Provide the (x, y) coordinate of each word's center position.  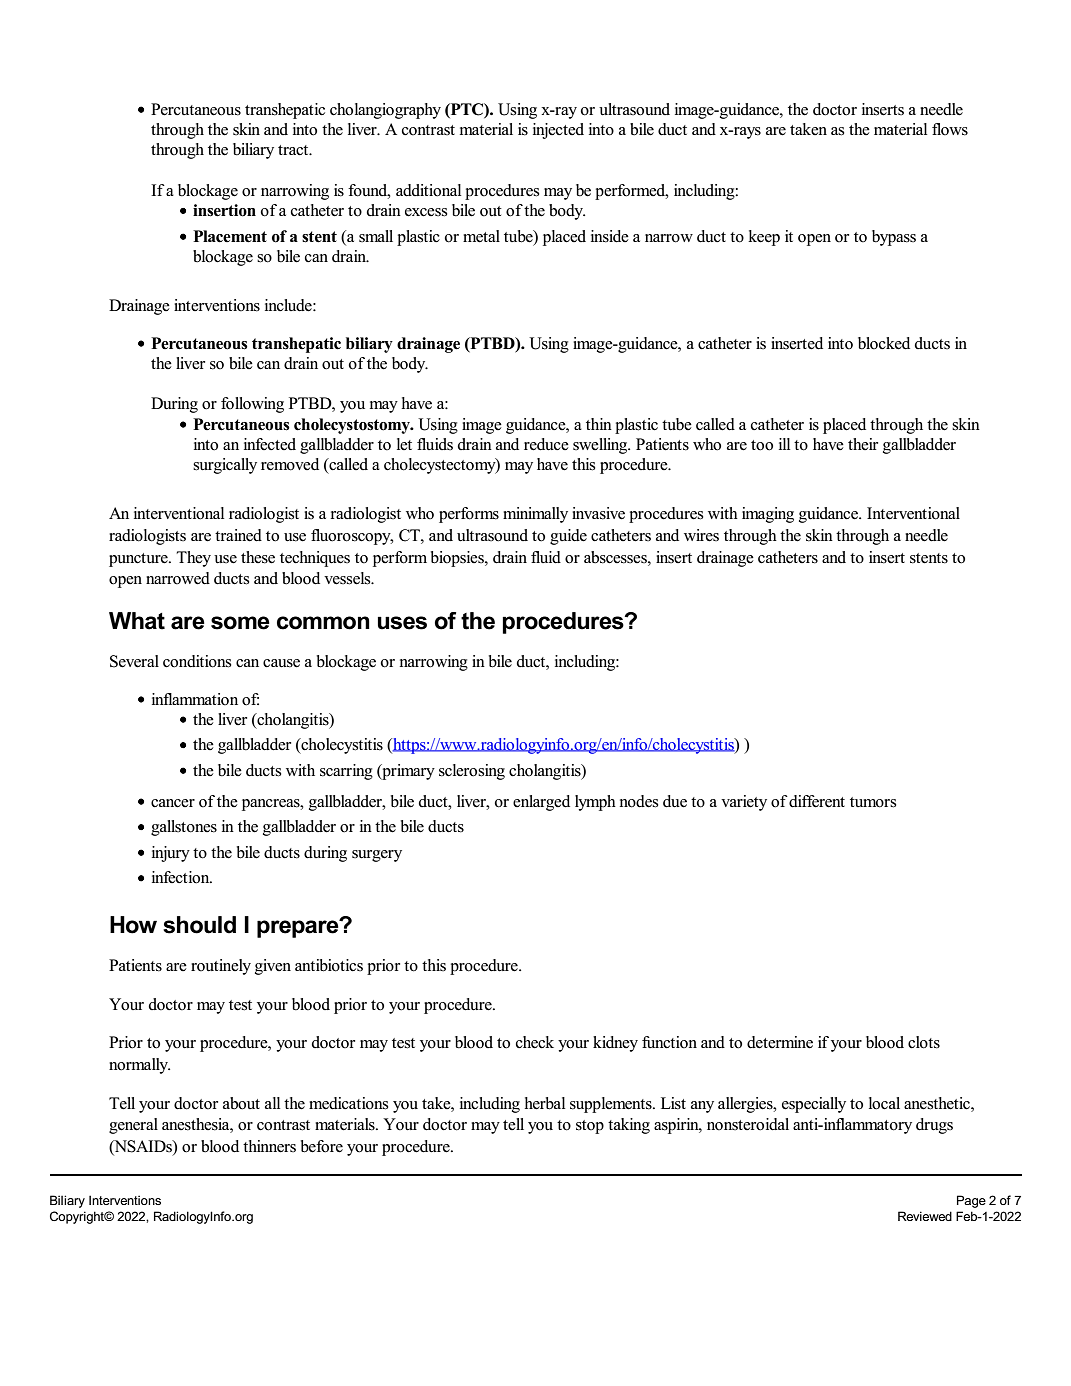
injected (558, 131)
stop (590, 1127)
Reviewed (925, 1216)
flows (950, 129)
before (322, 1146)
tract (294, 150)
